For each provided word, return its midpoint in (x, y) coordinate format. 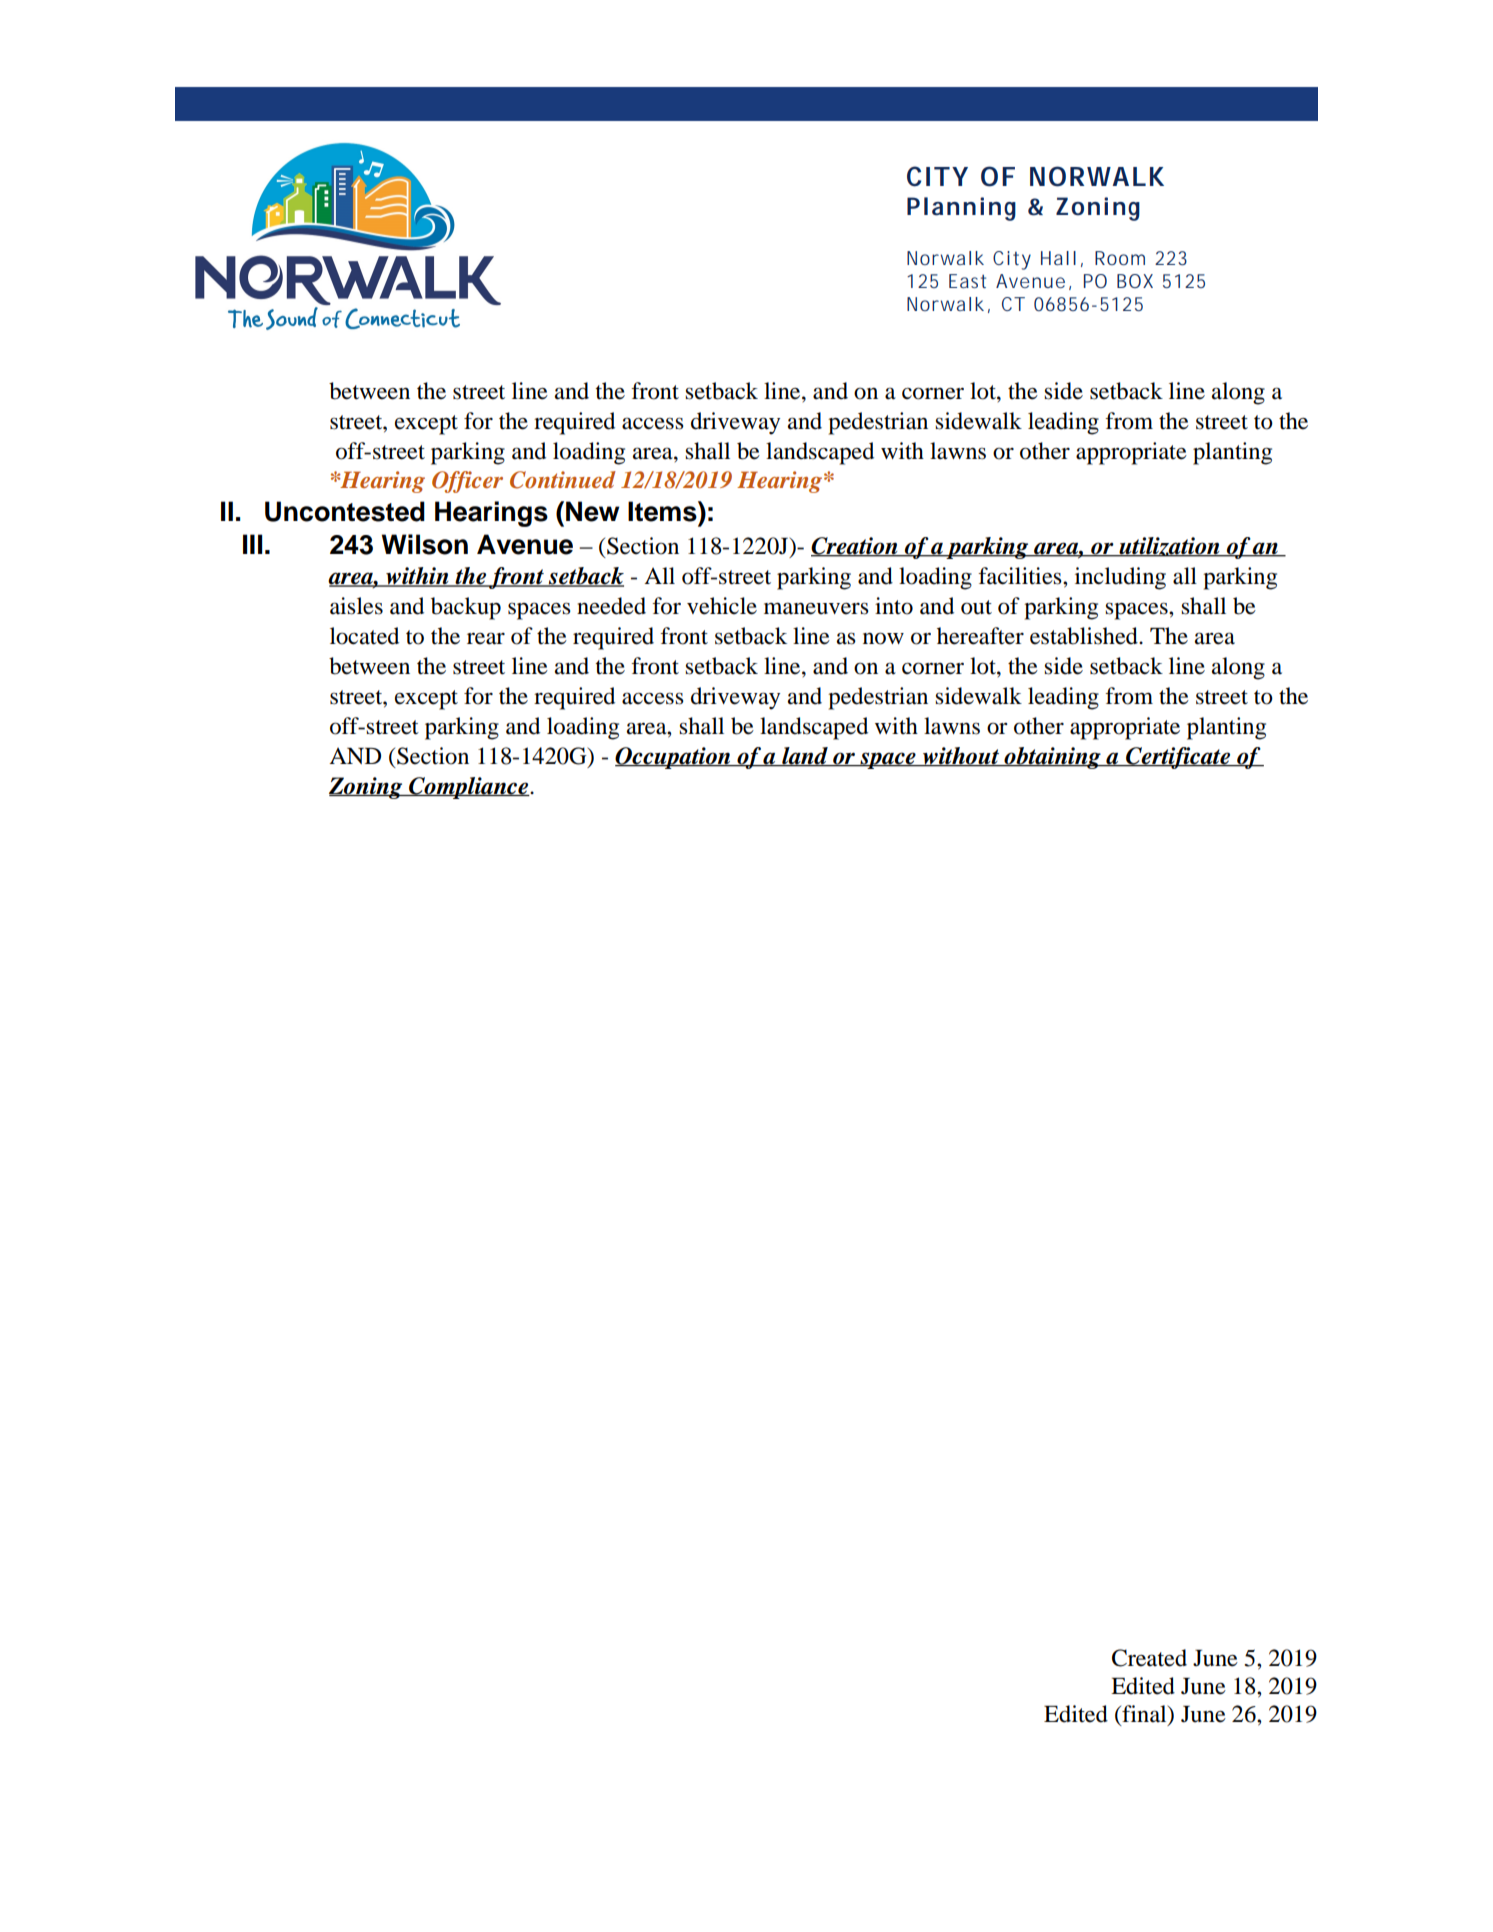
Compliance (469, 788)
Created (1149, 1658)
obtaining (1052, 758)
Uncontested (345, 511)
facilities (1021, 576)
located (364, 636)
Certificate (1178, 758)
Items (663, 511)
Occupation (674, 758)
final (1144, 1715)
